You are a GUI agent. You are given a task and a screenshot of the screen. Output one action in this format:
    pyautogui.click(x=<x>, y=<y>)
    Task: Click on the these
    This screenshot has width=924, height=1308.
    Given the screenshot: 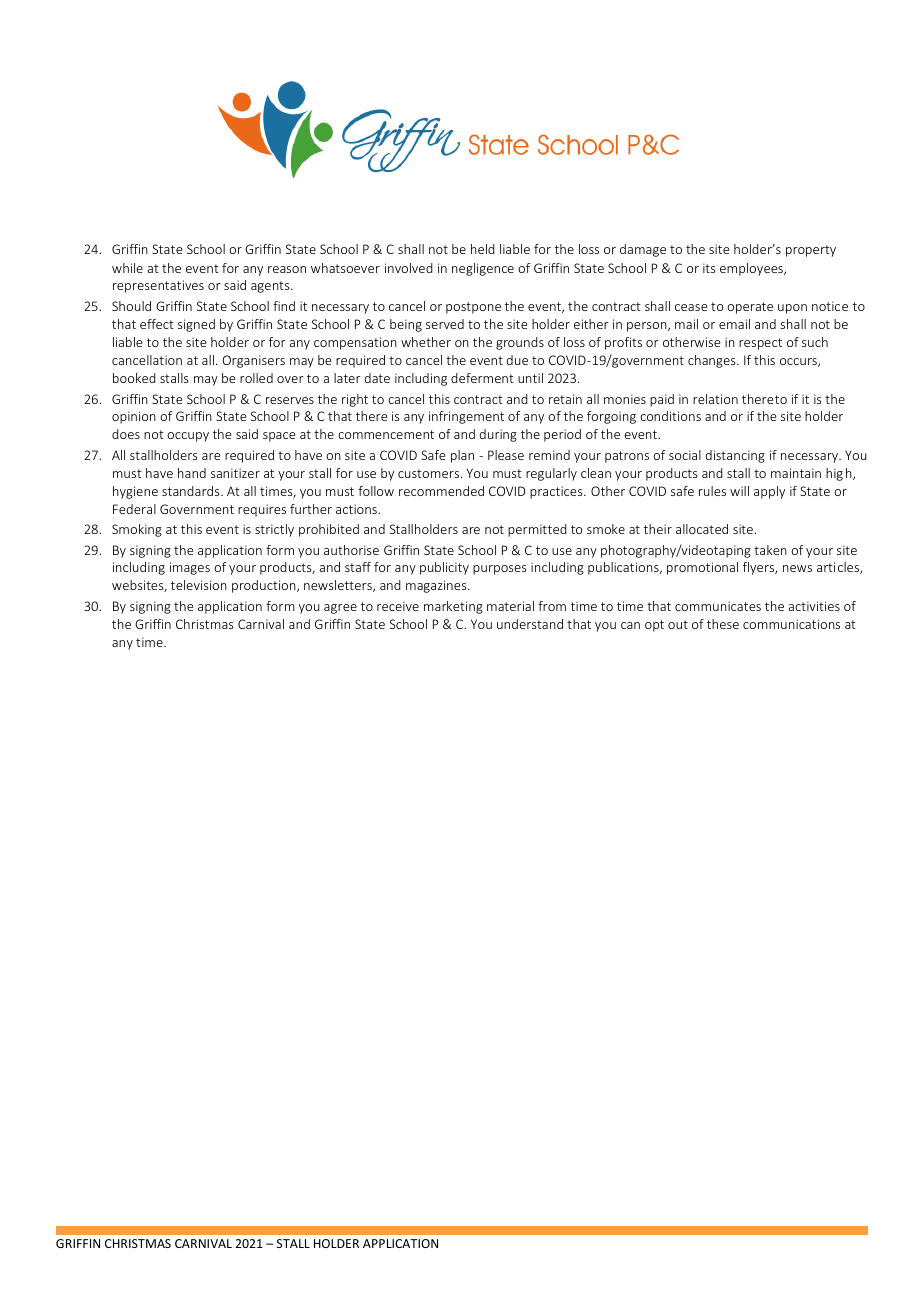 What is the action you would take?
    pyautogui.click(x=723, y=624)
